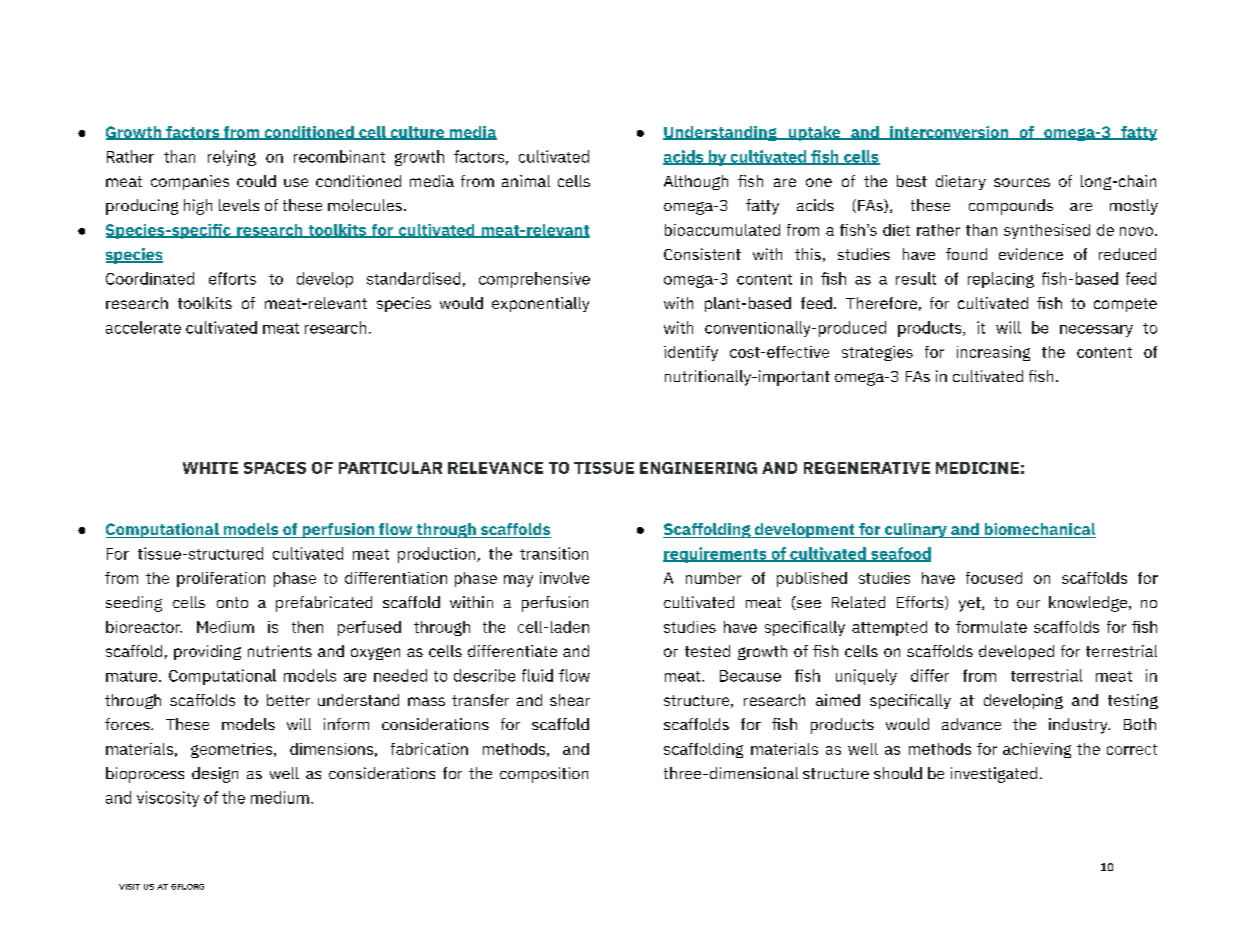  I want to click on increasing, so click(993, 353).
